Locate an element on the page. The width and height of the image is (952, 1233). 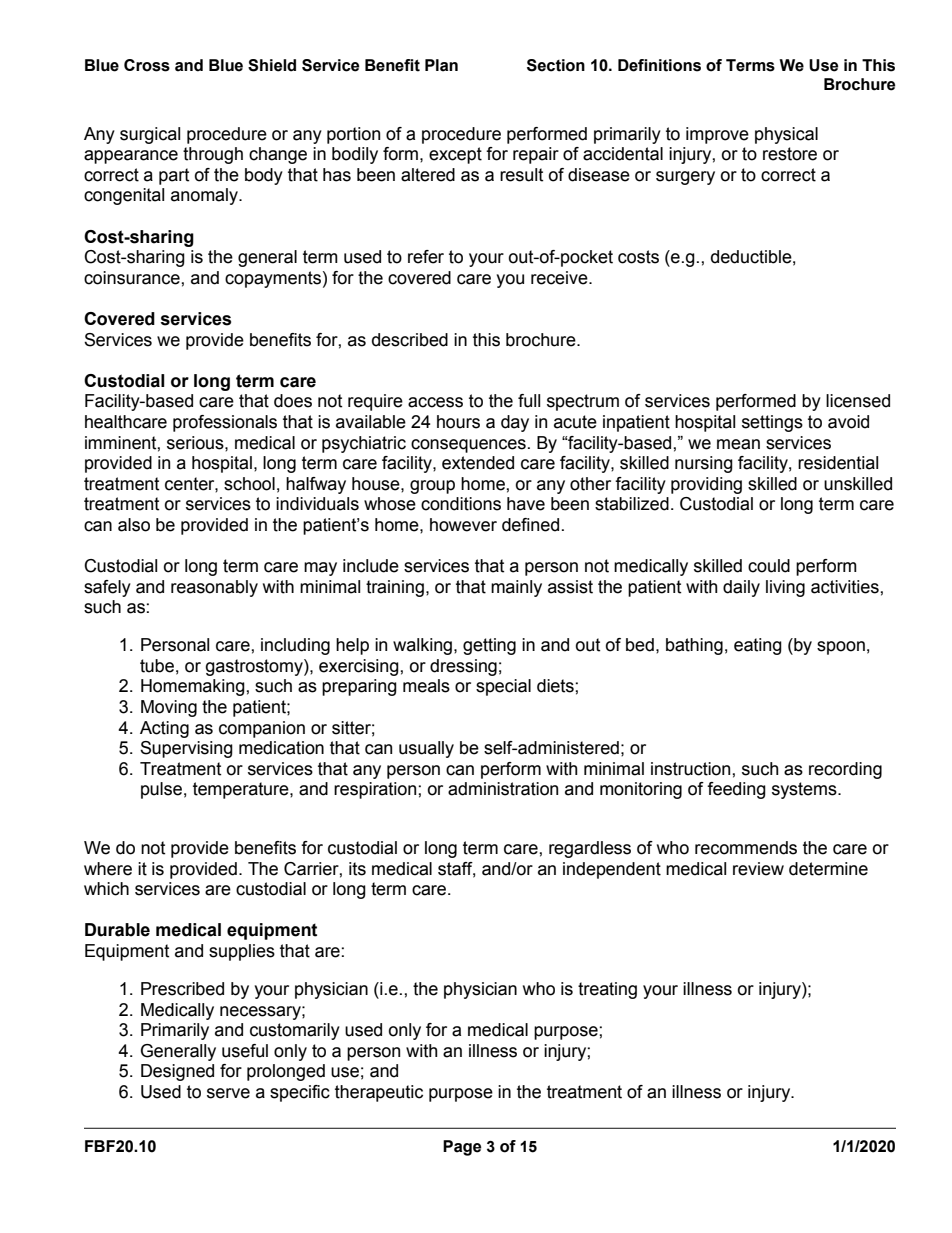
feeding is located at coordinates (736, 790).
